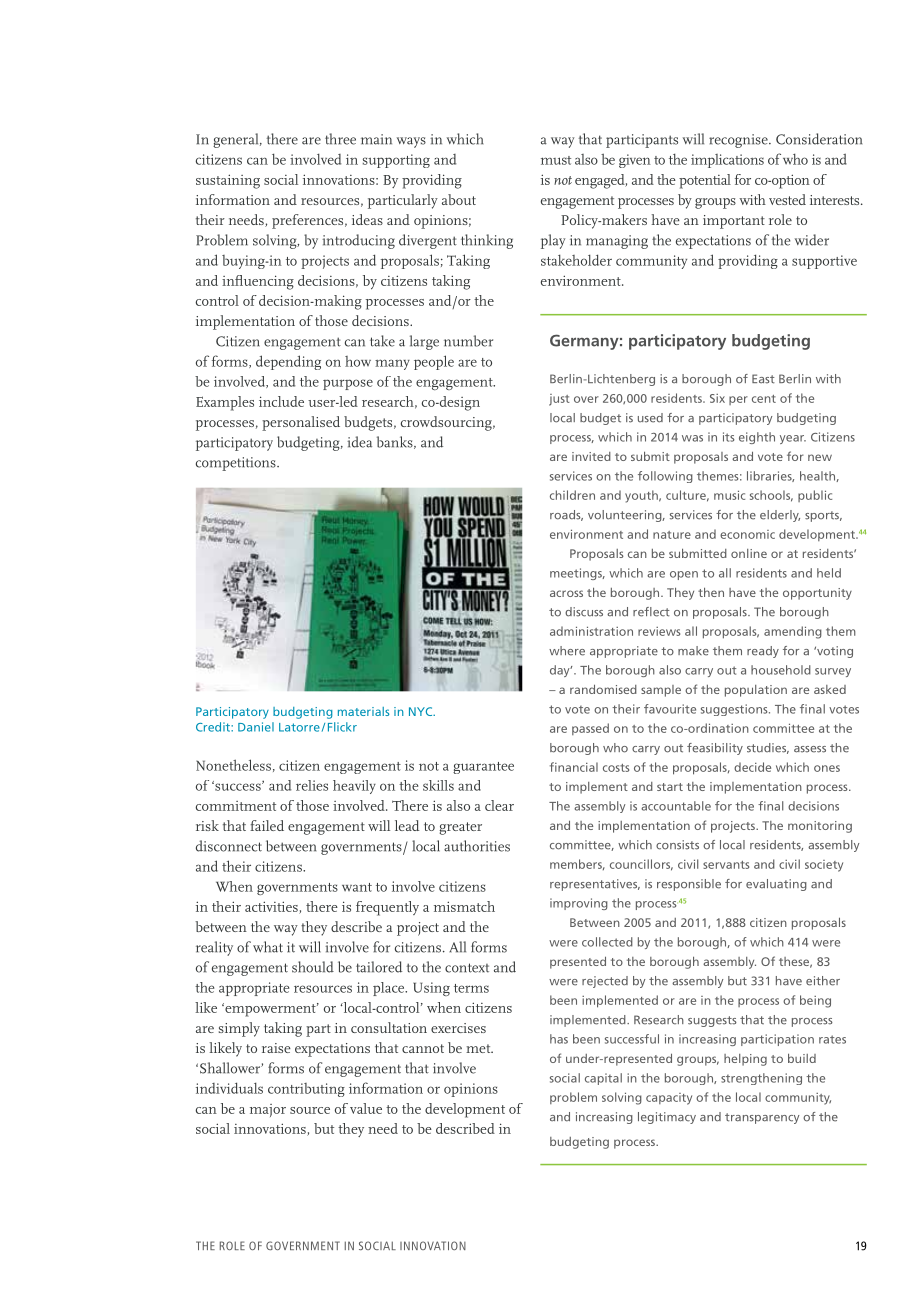 Image resolution: width=924 pixels, height=1308 pixels. Describe the element at coordinates (556, 160) in the document. I see `must` at that location.
